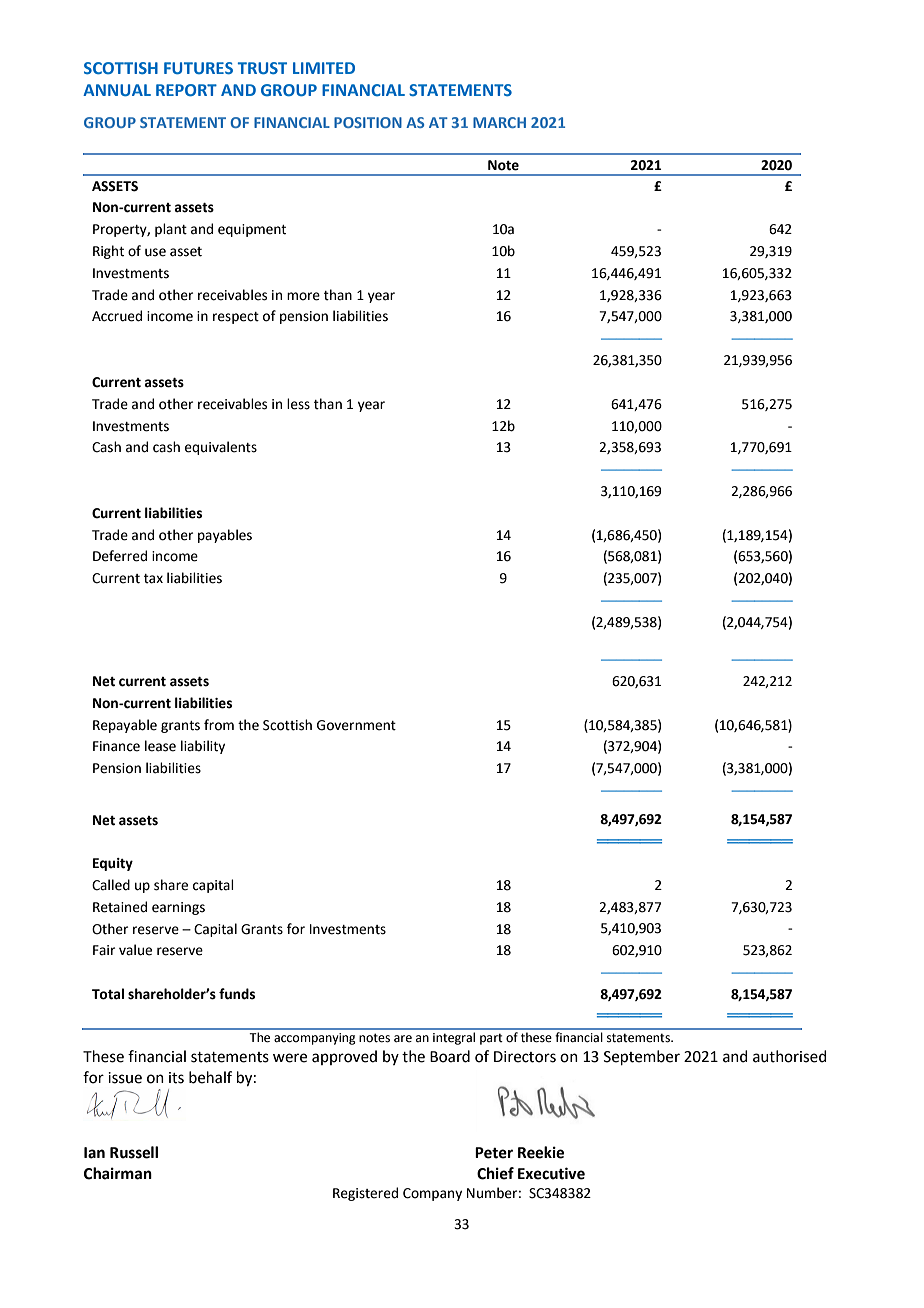  What do you see at coordinates (160, 746) in the page?
I see `lease` at bounding box center [160, 746].
